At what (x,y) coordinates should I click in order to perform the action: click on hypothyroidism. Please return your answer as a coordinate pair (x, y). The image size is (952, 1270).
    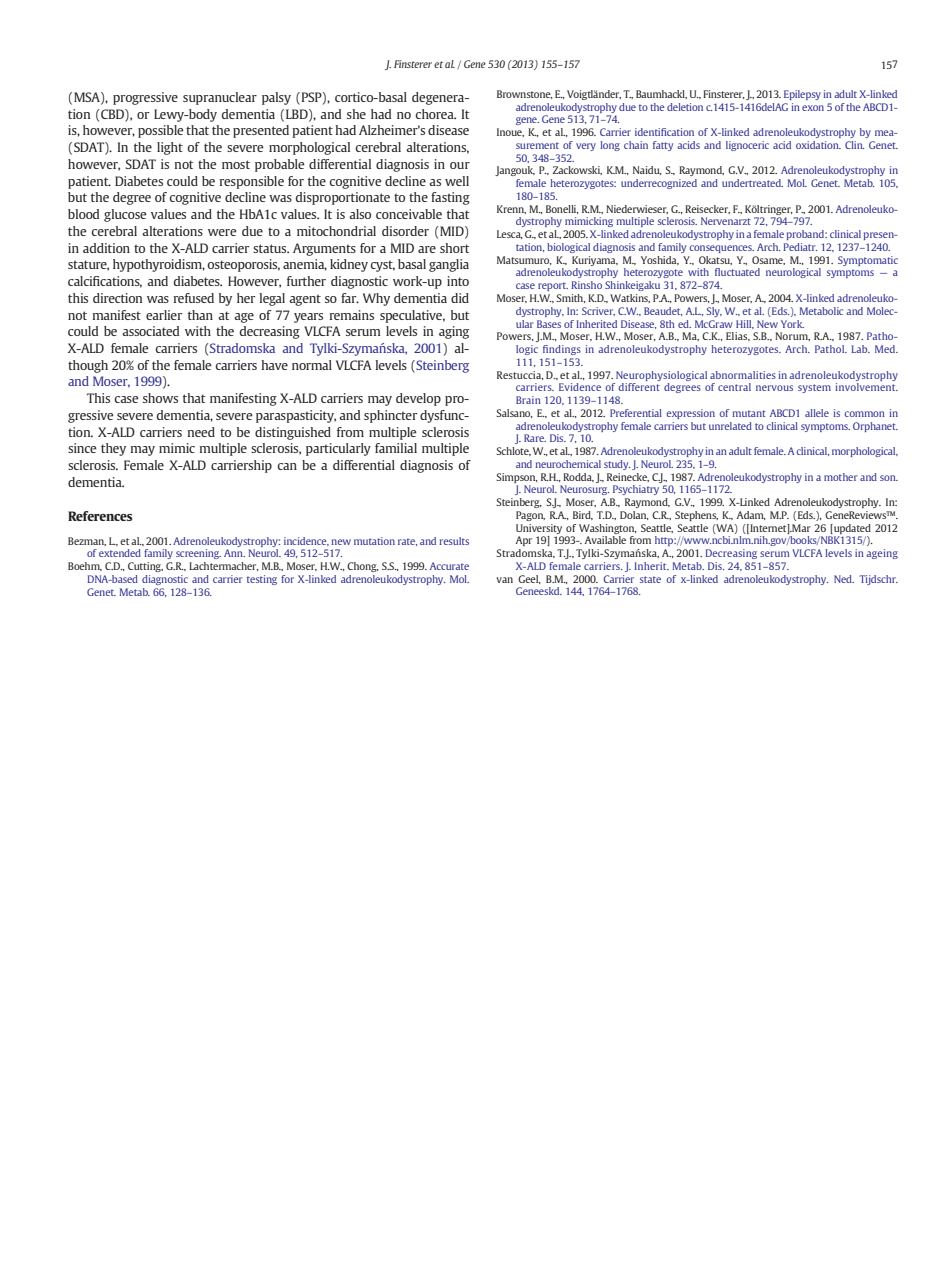
    Looking at the image, I should click on (159, 265).
